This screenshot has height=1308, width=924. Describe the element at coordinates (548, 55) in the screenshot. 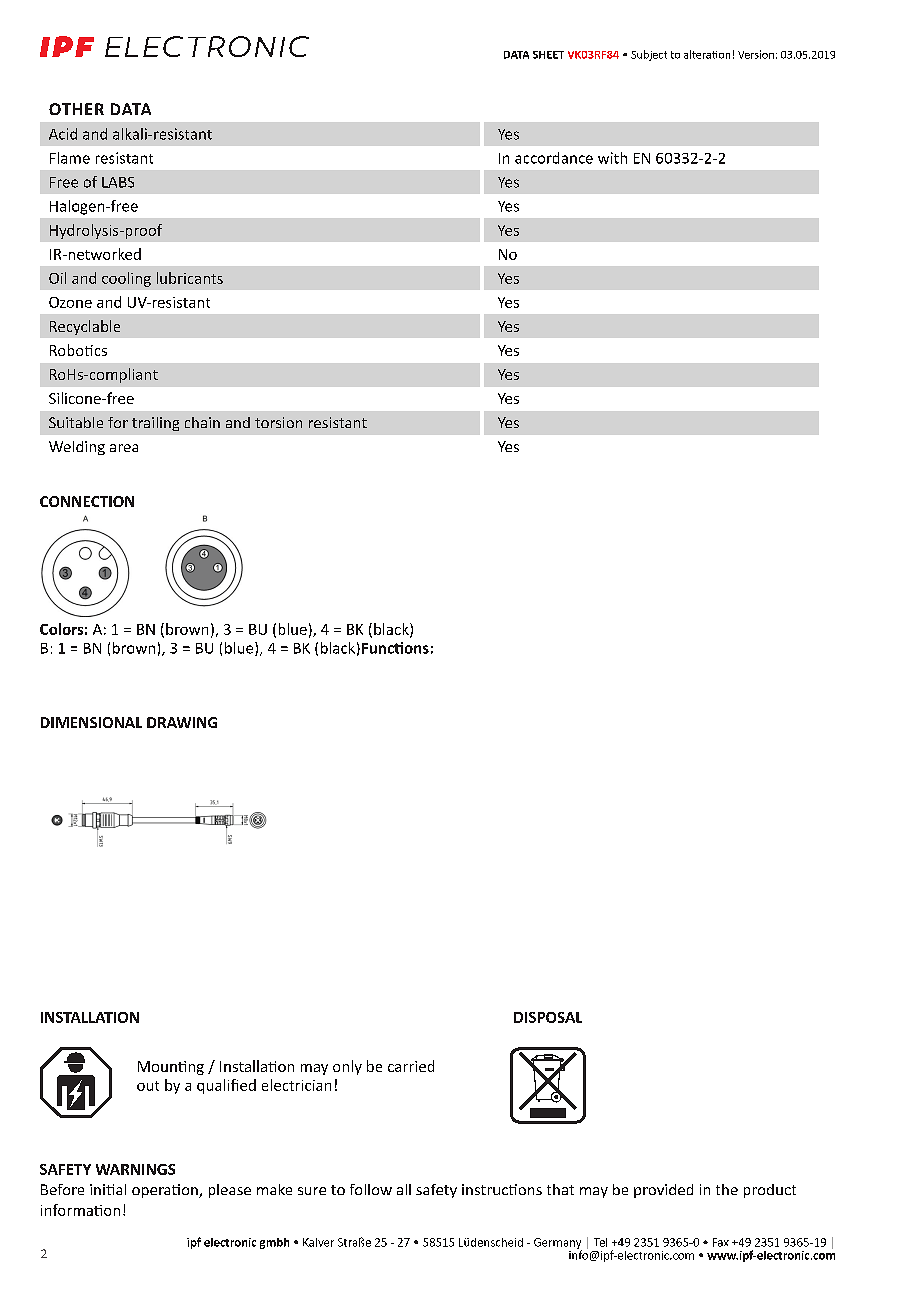

I see `SHEET` at that location.
